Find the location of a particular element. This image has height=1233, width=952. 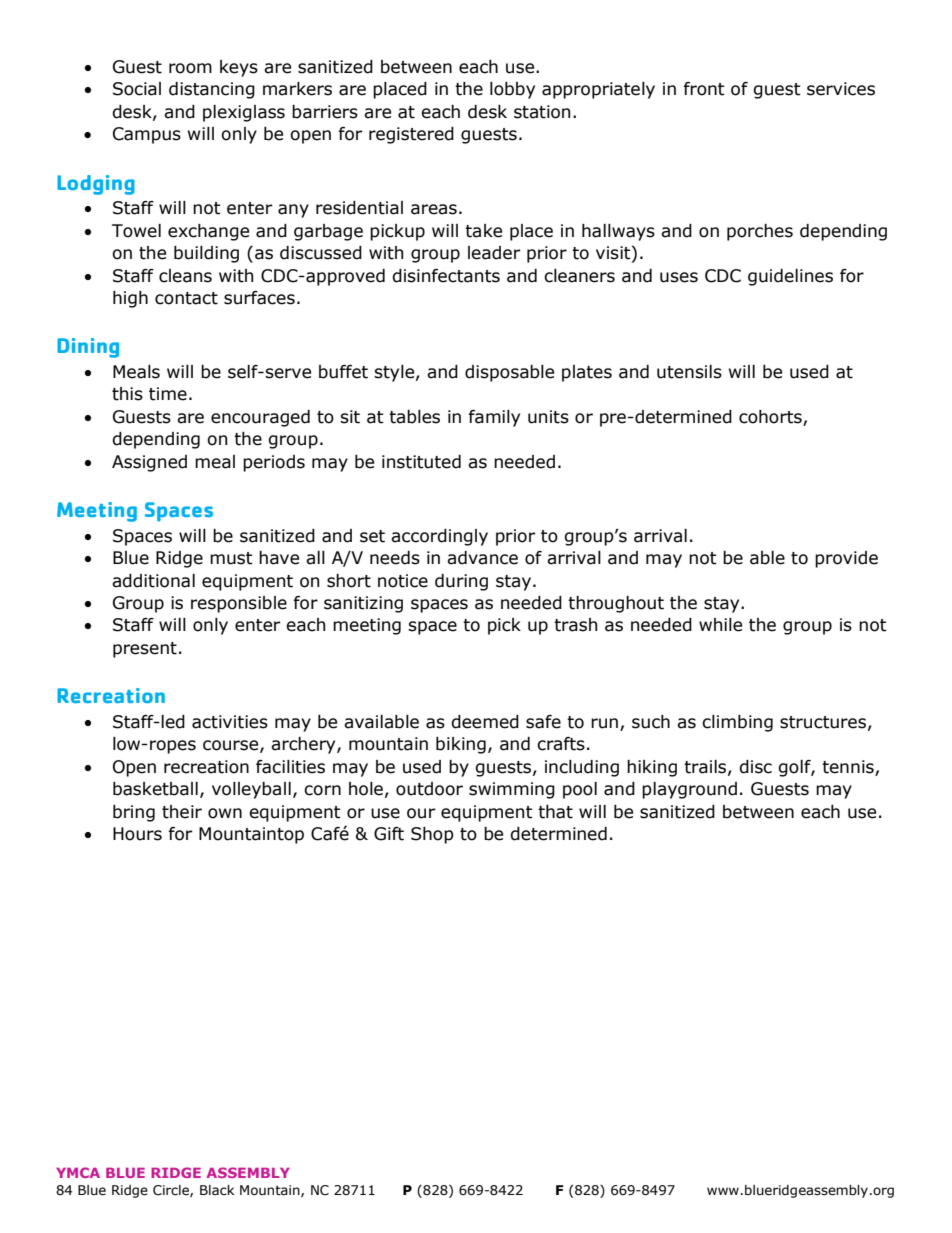

YMCA is located at coordinates (78, 1172).
